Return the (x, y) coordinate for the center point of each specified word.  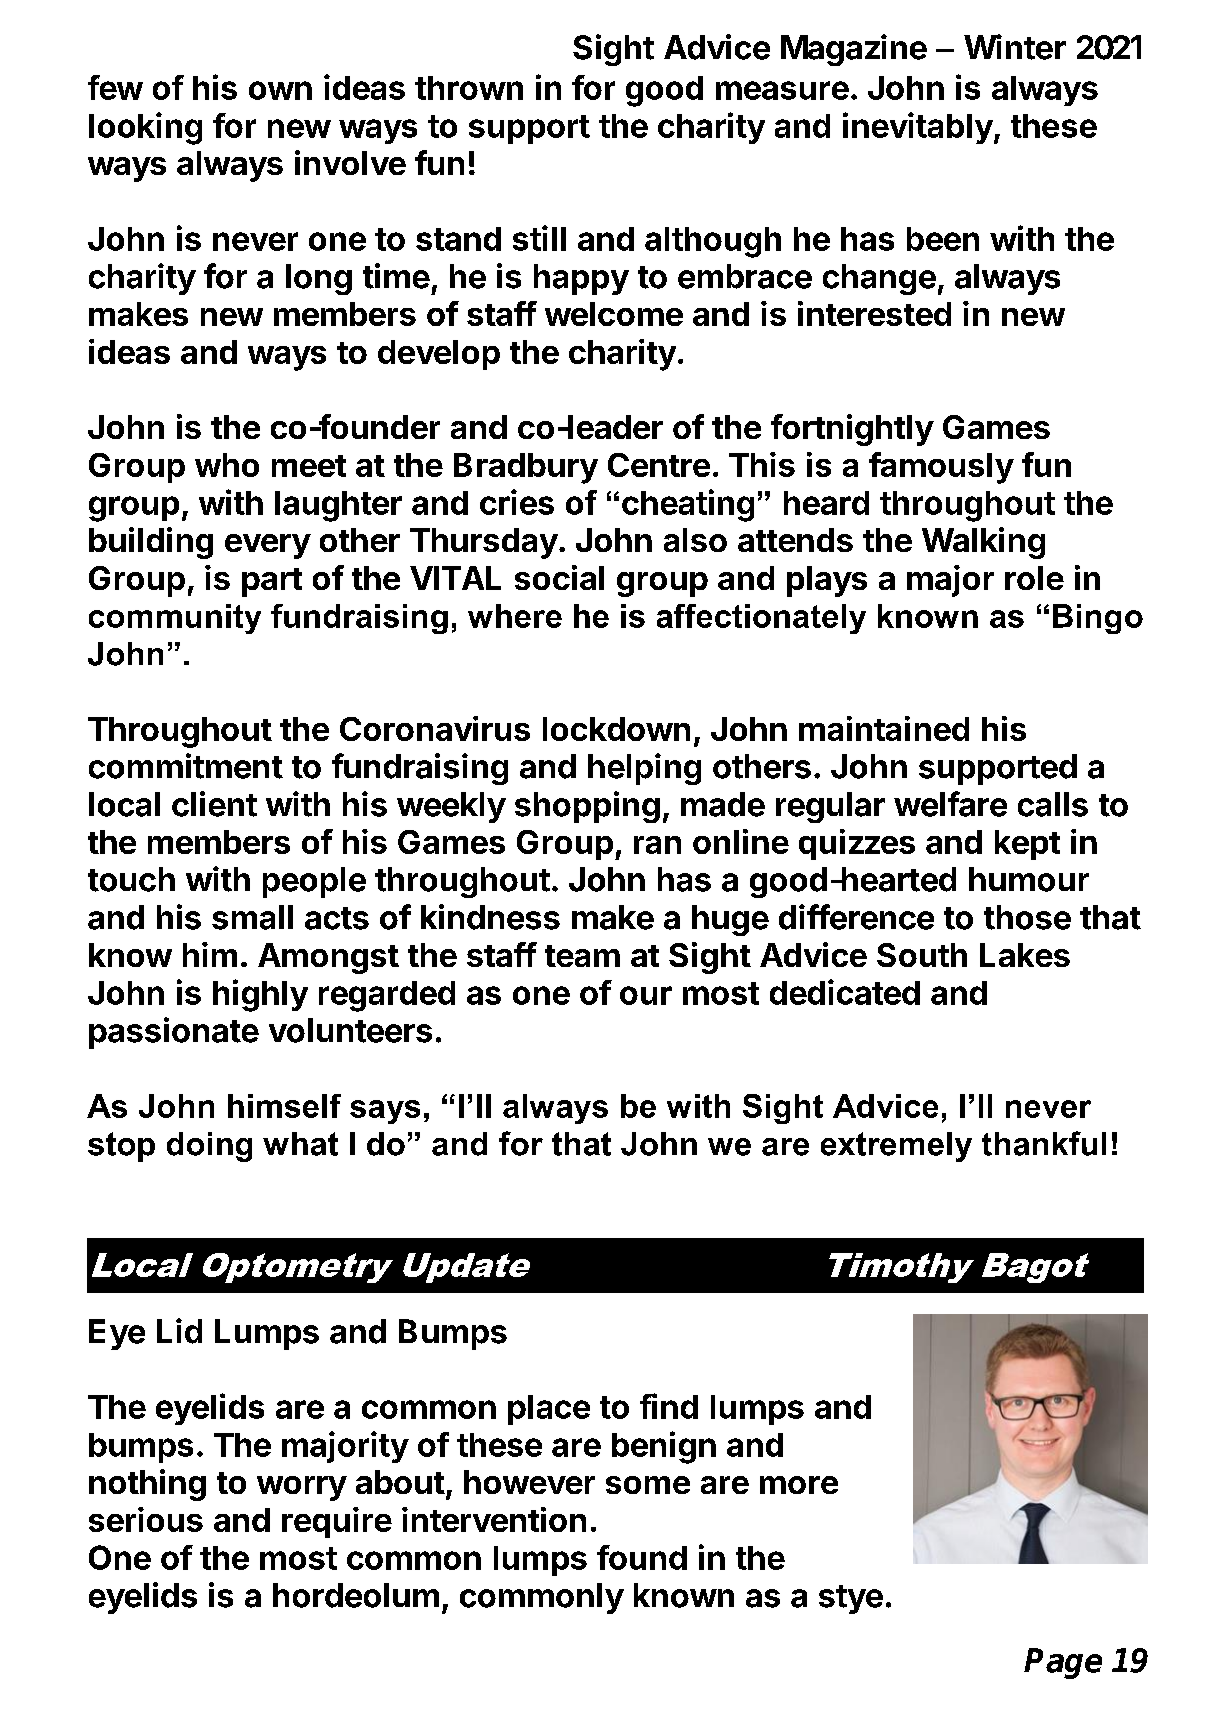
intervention (494, 1519)
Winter (1015, 47)
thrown (469, 88)
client (214, 804)
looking (145, 128)
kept (1027, 845)
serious (146, 1519)
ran (657, 845)
